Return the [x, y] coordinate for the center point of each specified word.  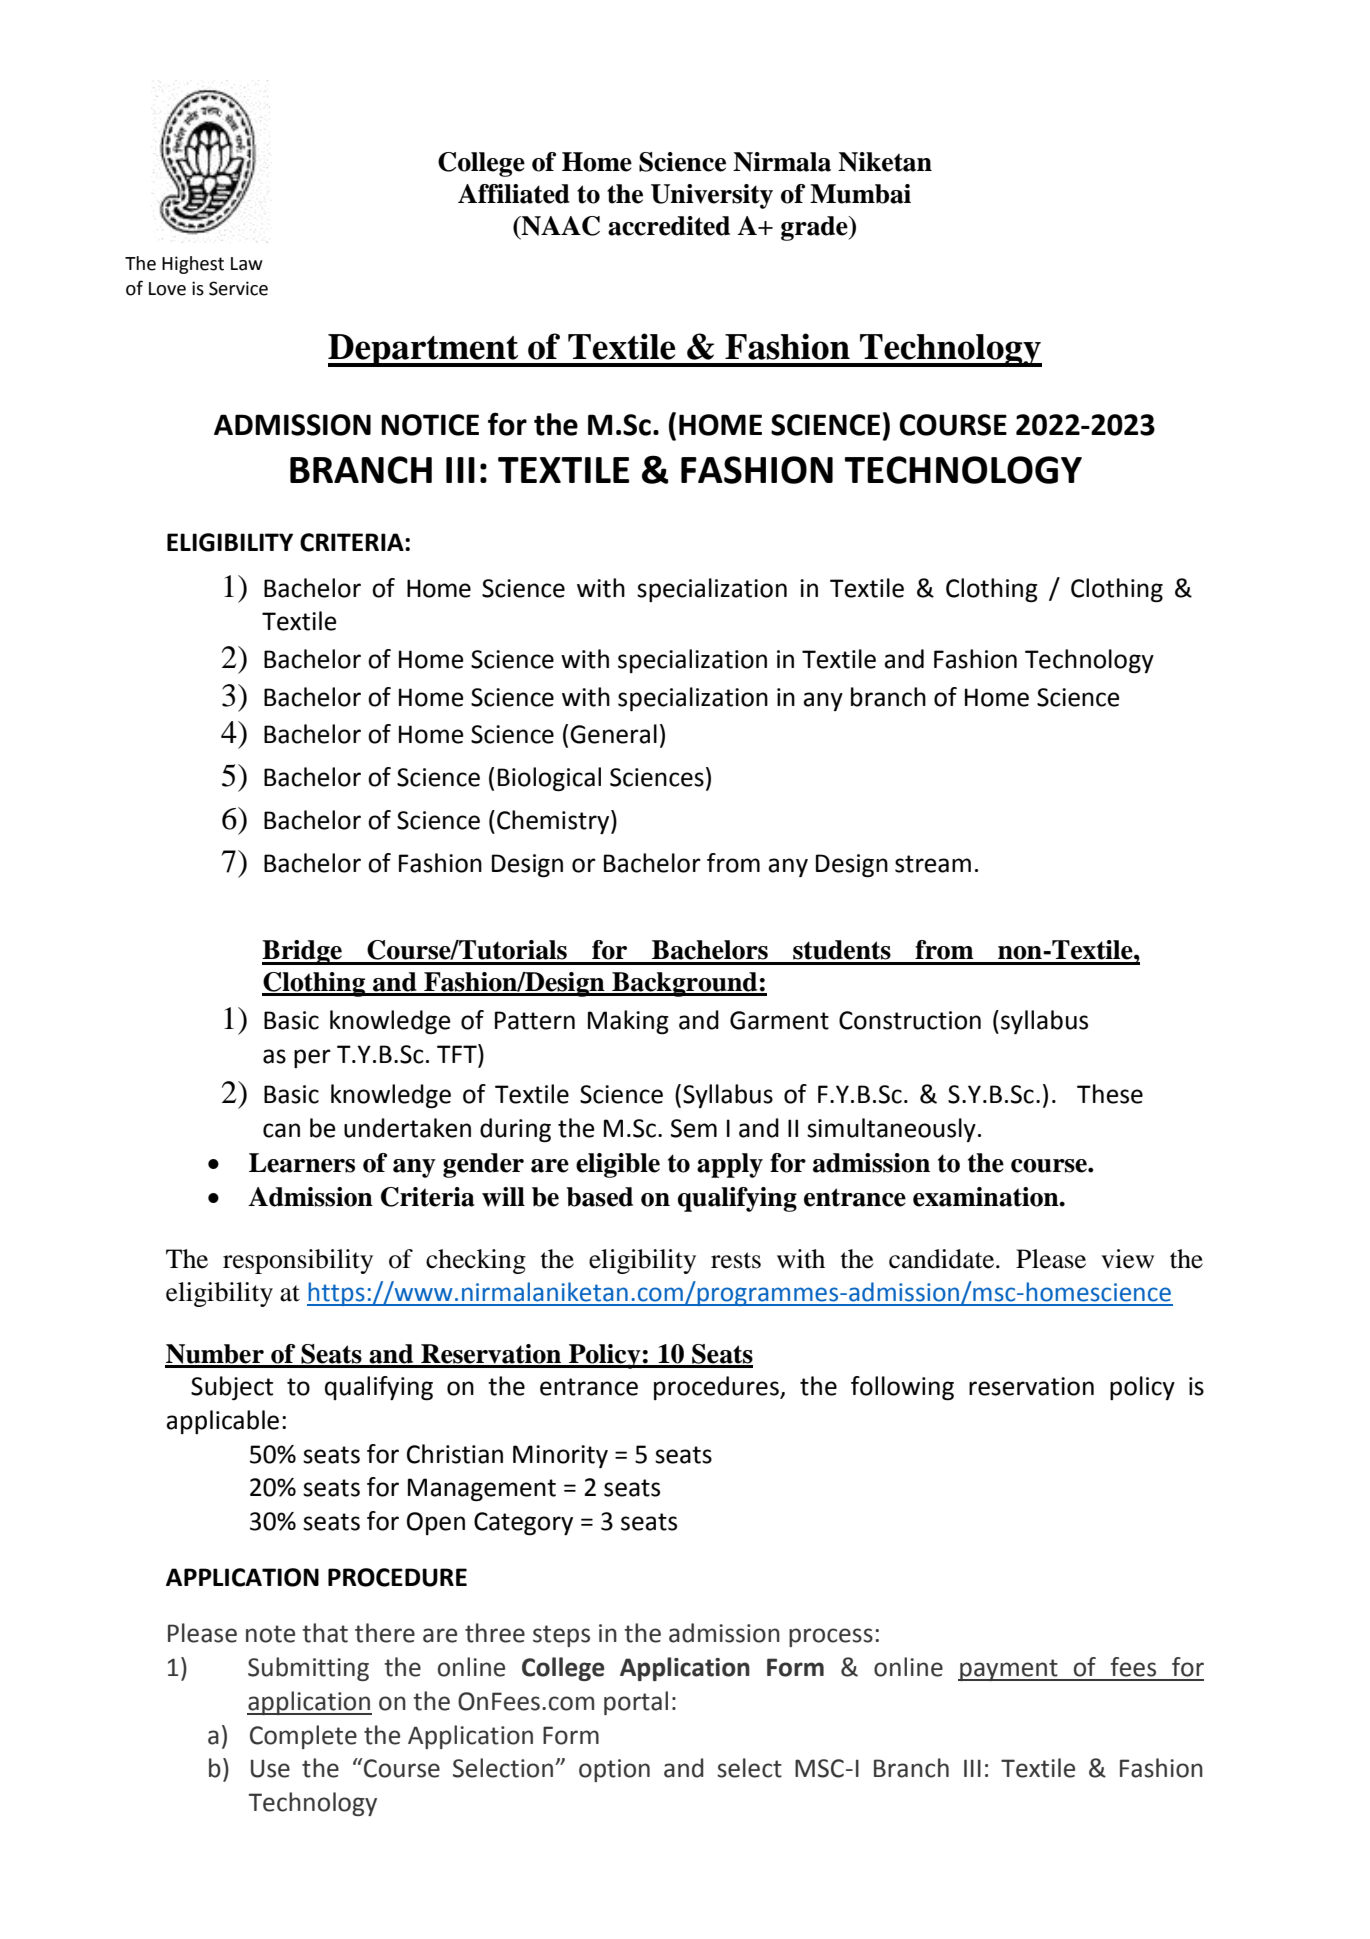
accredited [669, 226]
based [599, 1197]
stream [933, 864]
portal [636, 1703]
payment [1009, 1670]
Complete [303, 1737]
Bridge [303, 952]
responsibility [298, 1261]
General [613, 734]
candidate [943, 1259]
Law [247, 264]
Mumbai [860, 194]
